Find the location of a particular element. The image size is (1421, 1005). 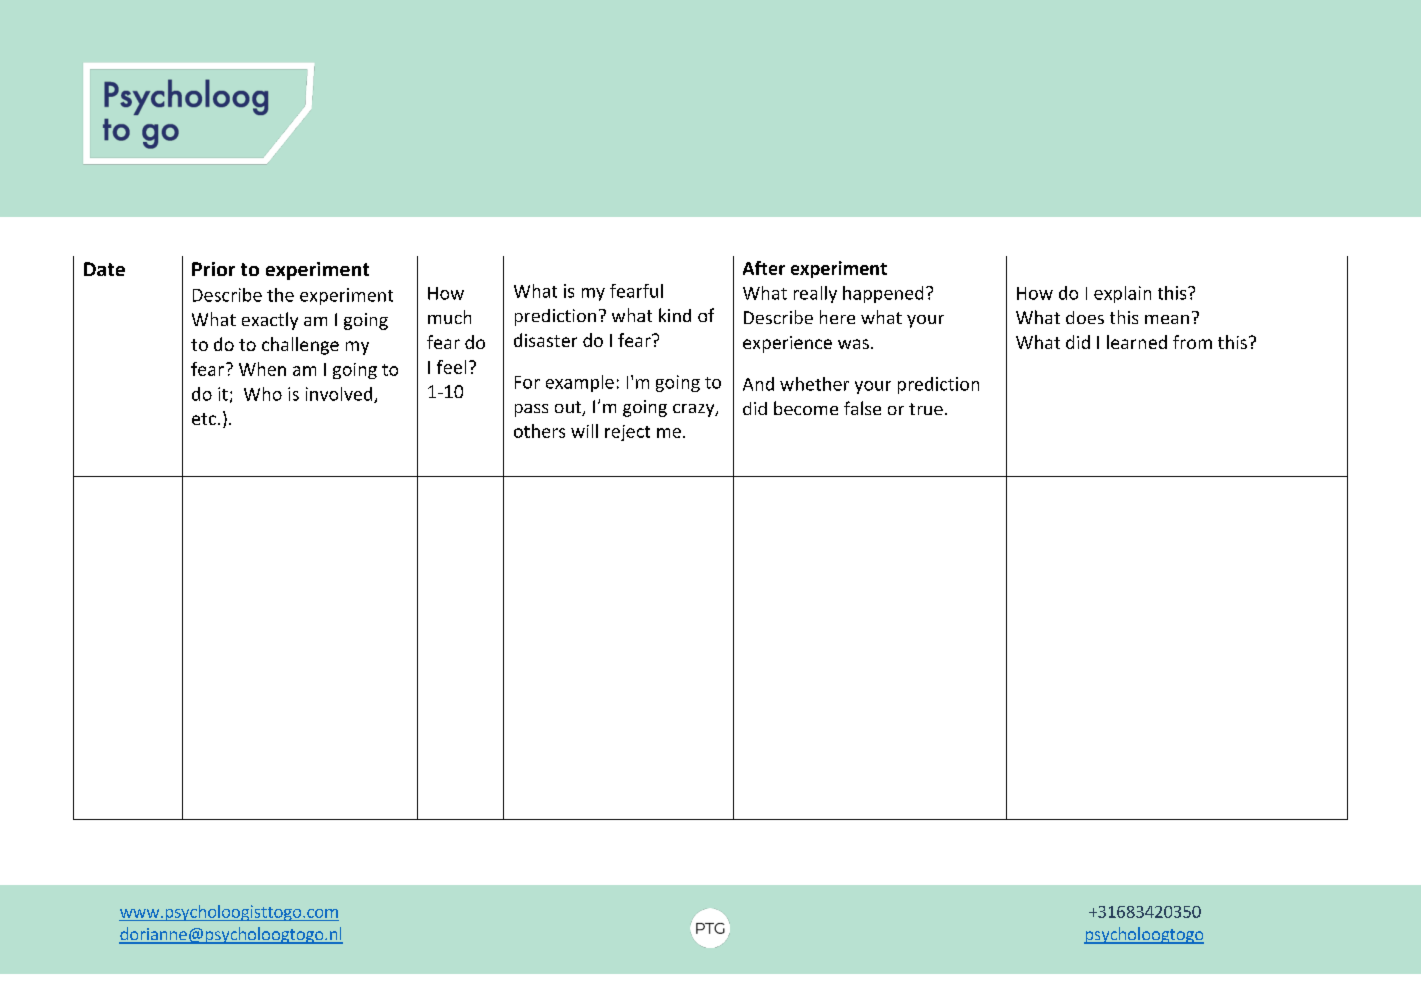

explain is located at coordinates (1122, 294).
